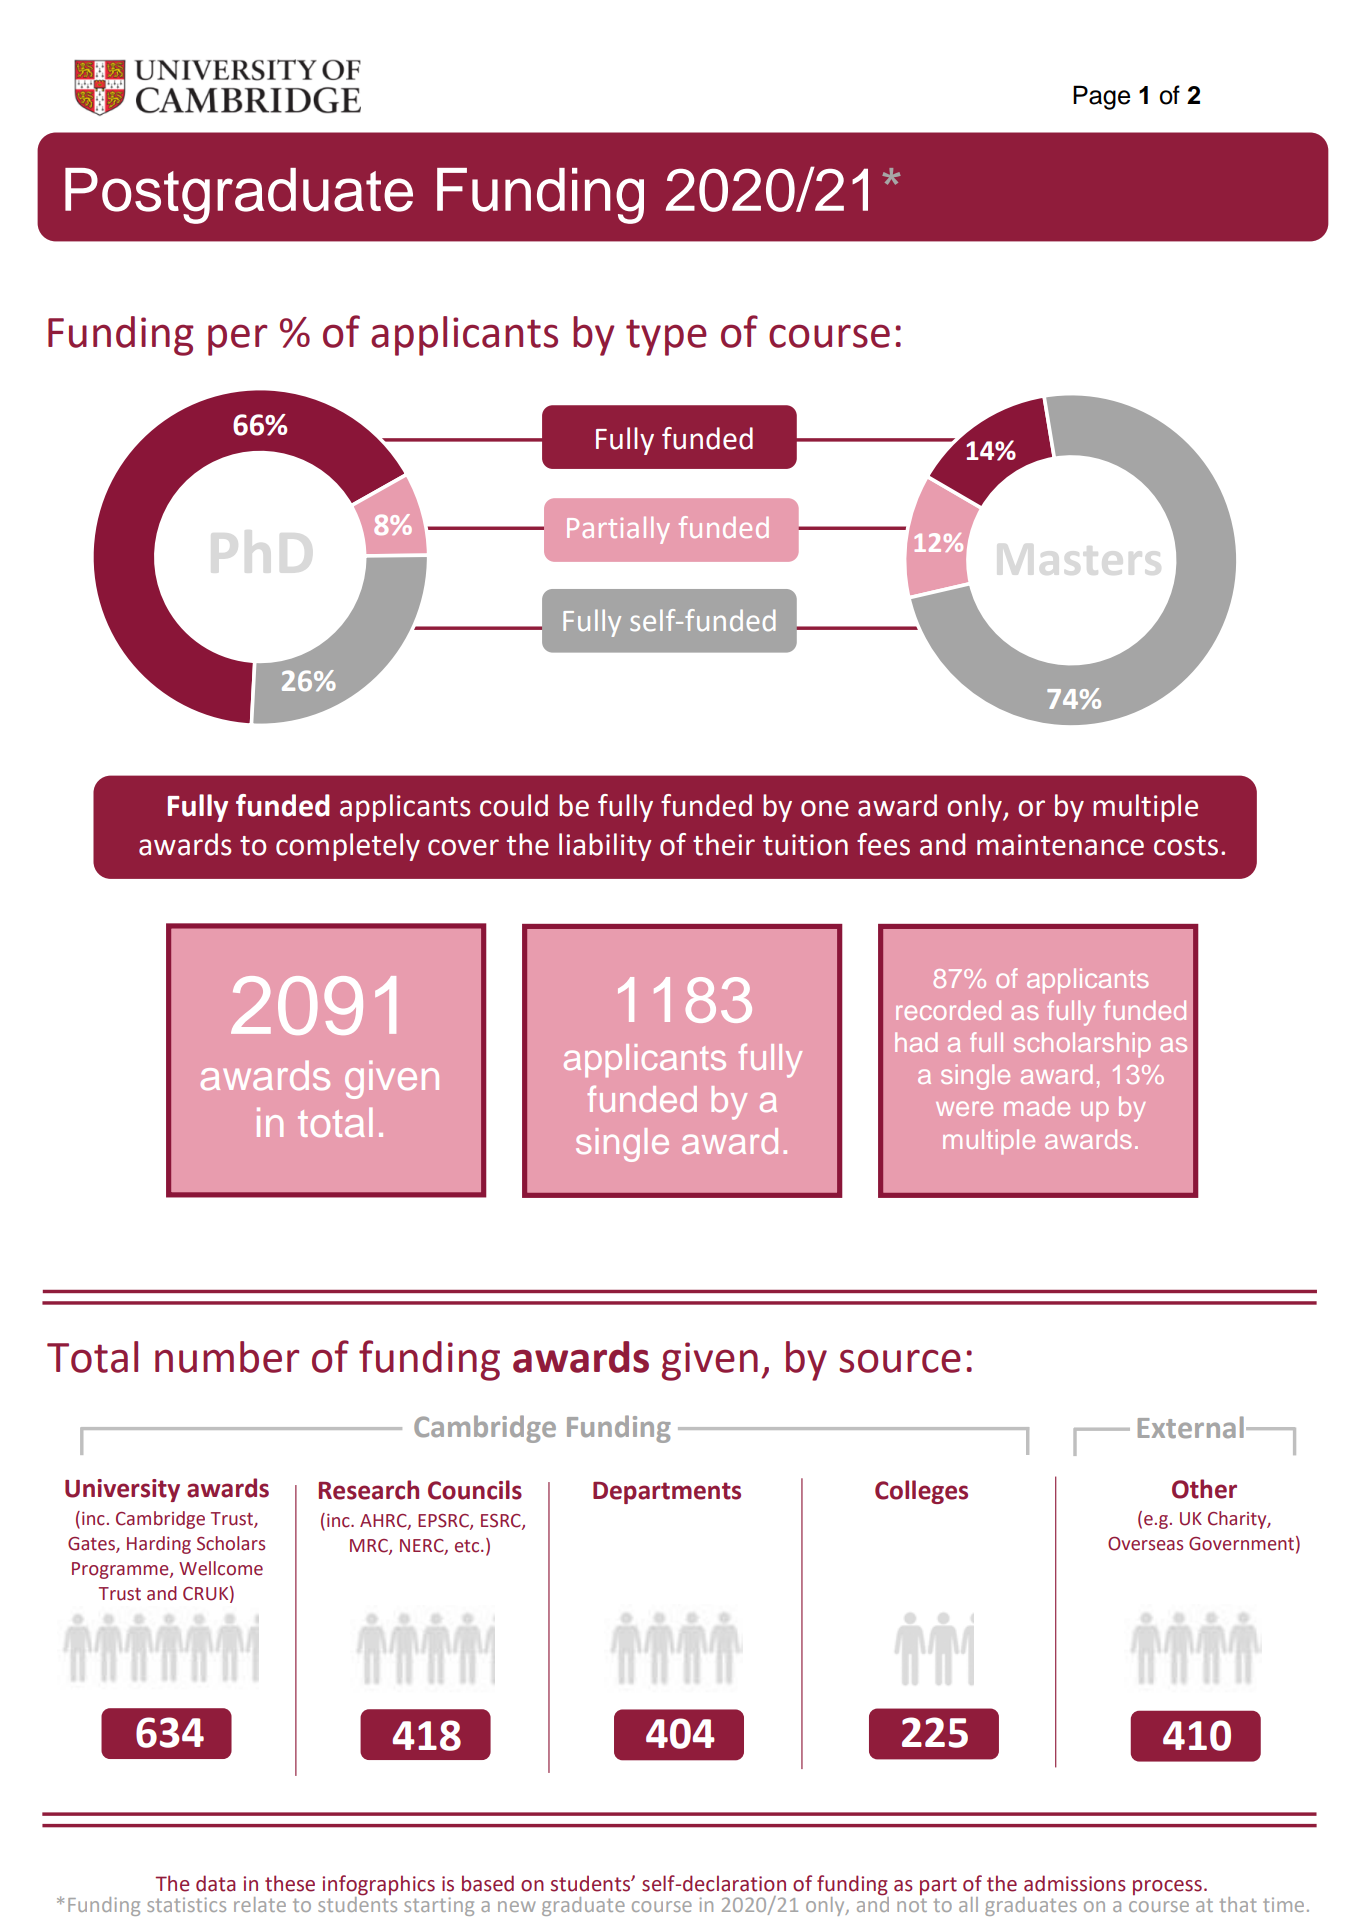 Image resolution: width=1366 pixels, height=1932 pixels. I want to click on process, so click(1167, 1887).
